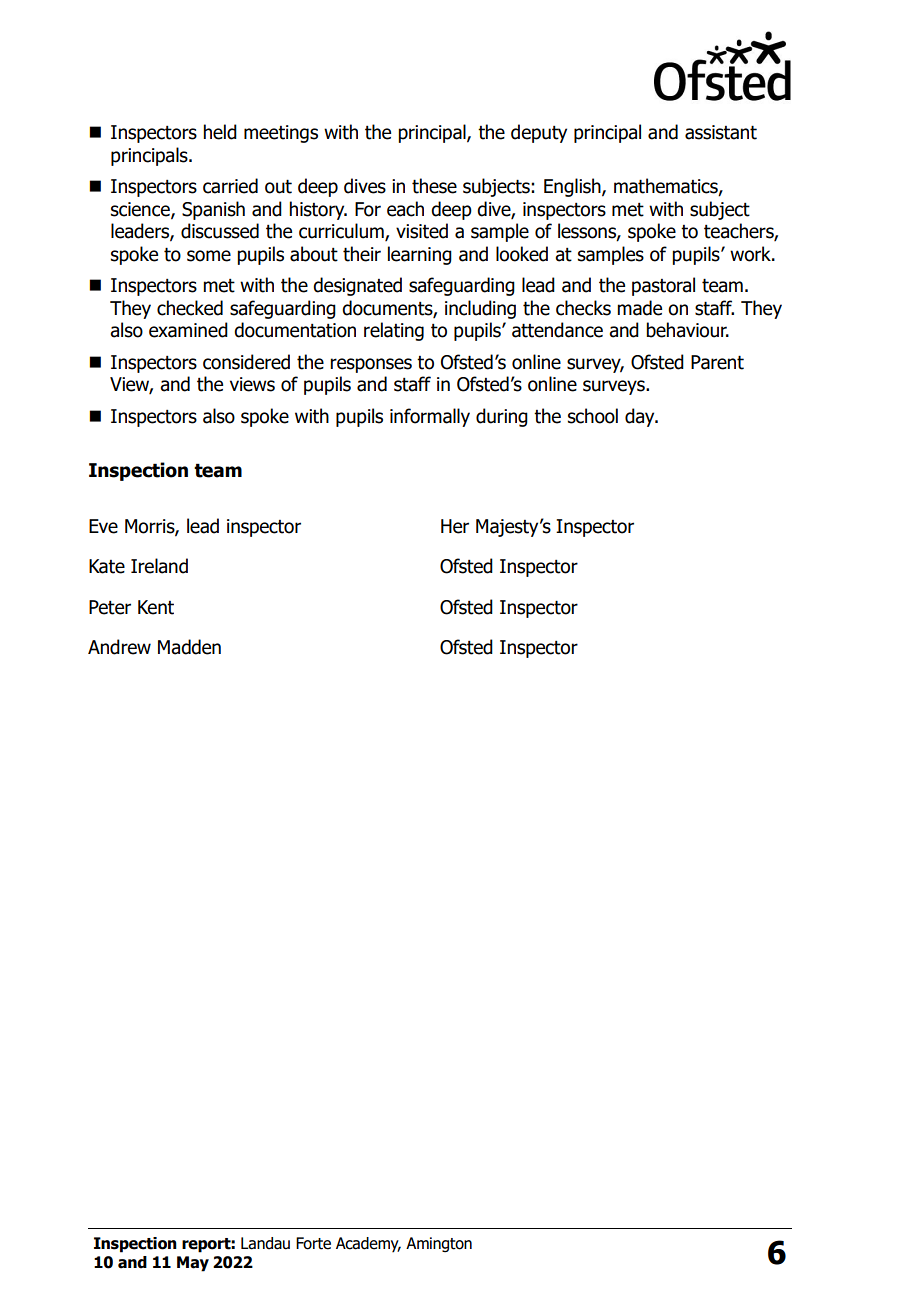 This page has width=924, height=1310. Describe the element at coordinates (193, 1264) in the page. I see `May` at that location.
